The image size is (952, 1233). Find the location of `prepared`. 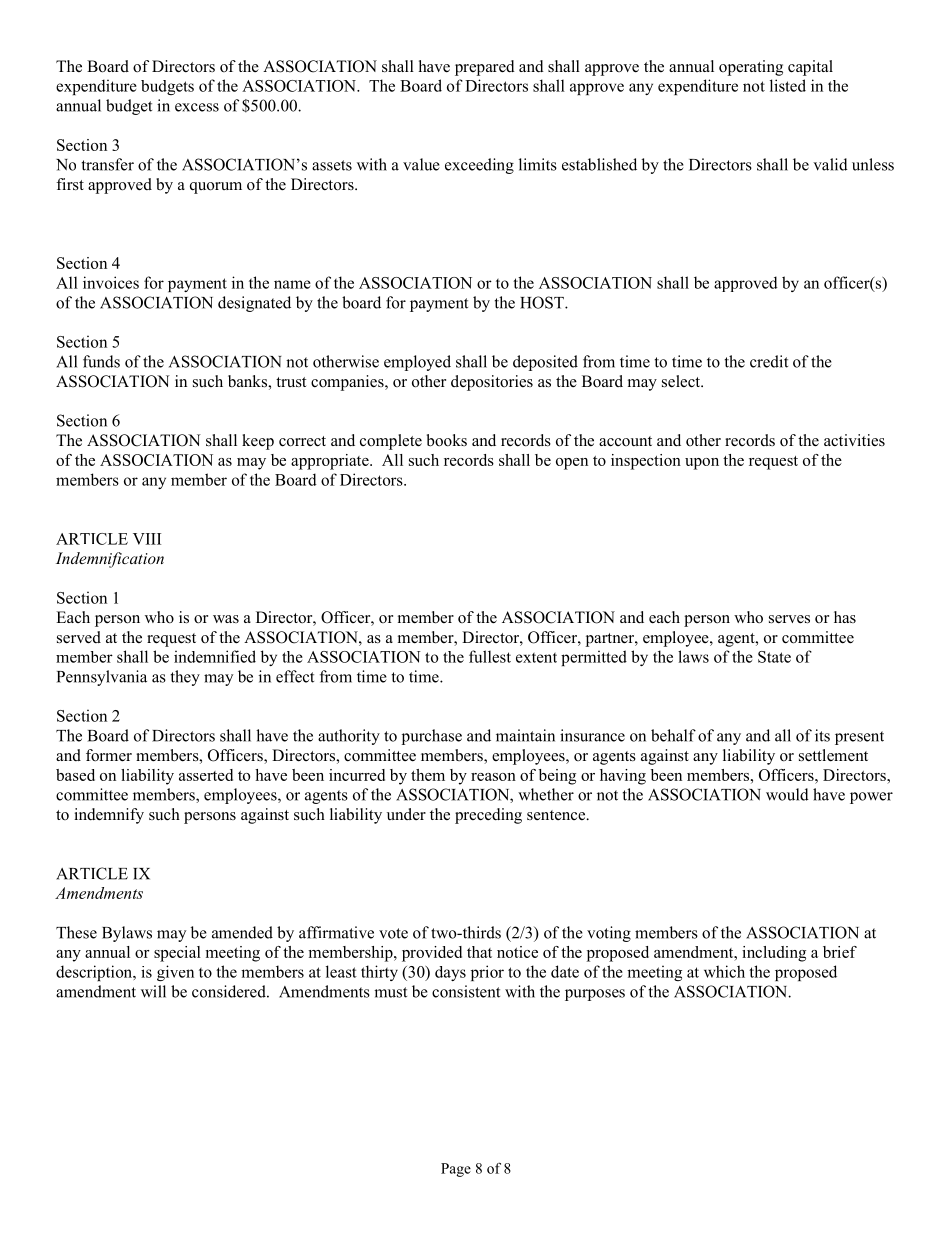

prepared is located at coordinates (485, 68).
